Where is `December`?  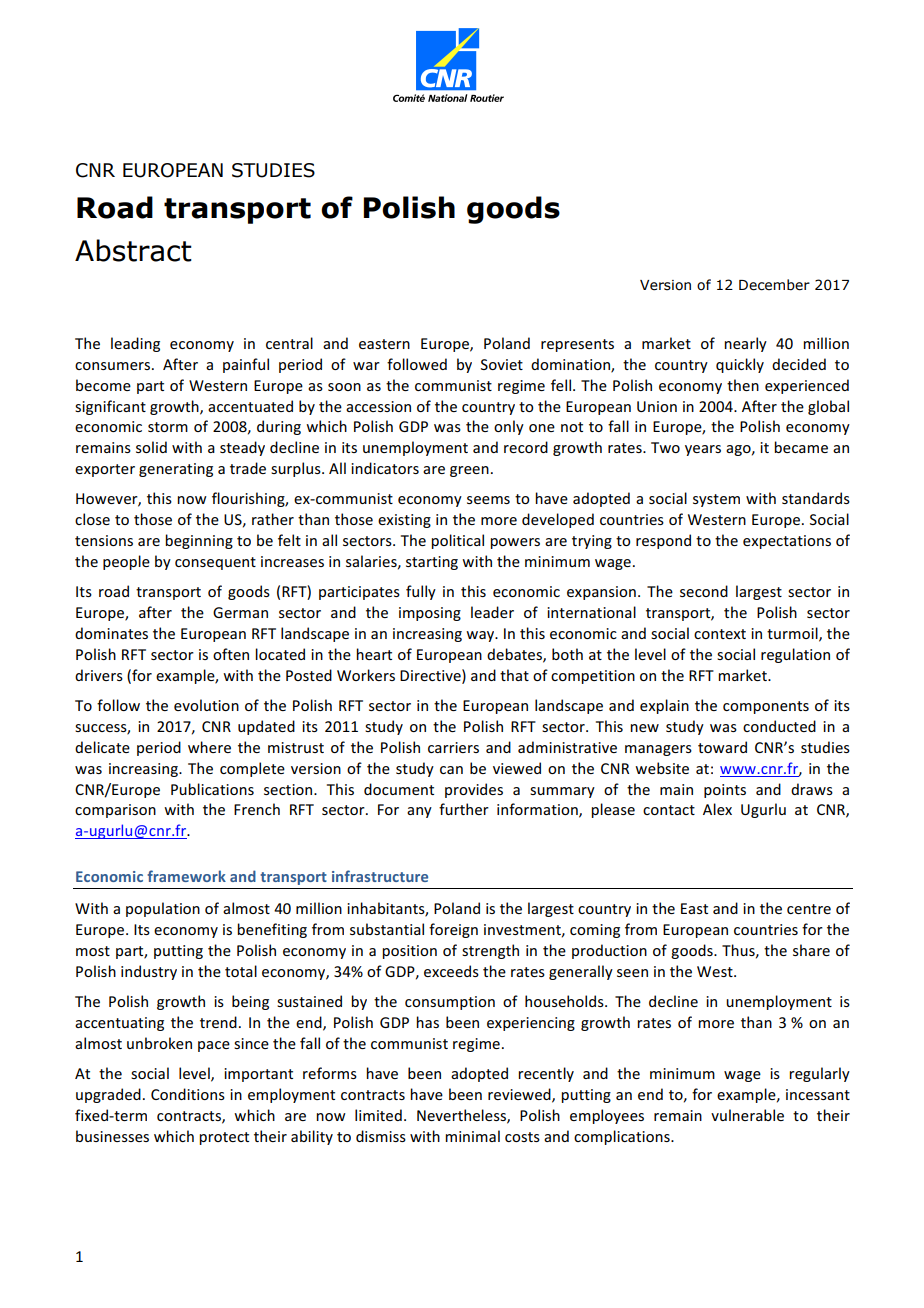 December is located at coordinates (774, 285).
